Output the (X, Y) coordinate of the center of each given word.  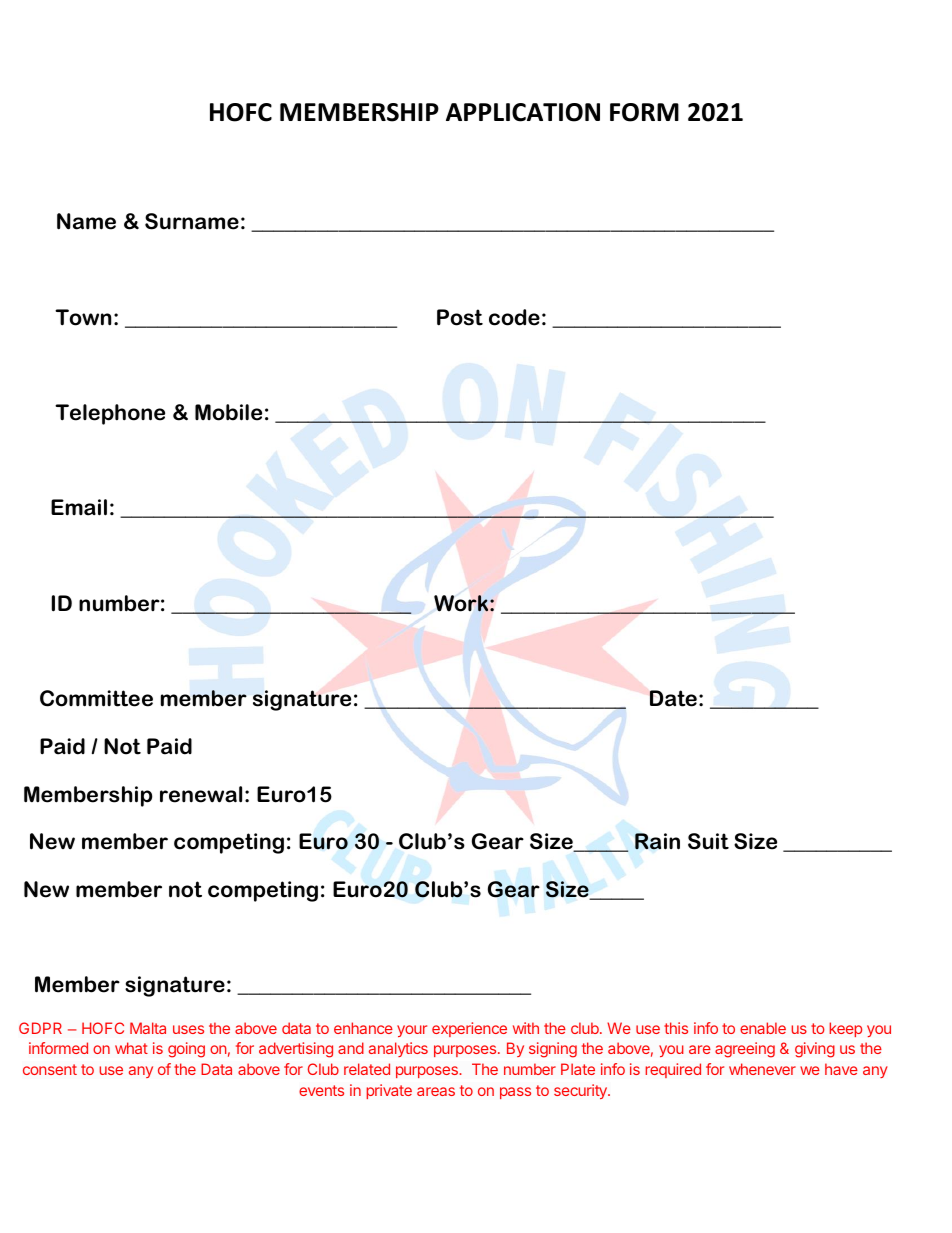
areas (436, 1091)
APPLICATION (523, 112)
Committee (96, 698)
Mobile (228, 412)
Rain (657, 841)
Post (460, 317)
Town (83, 317)
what (131, 1048)
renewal (201, 794)
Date (673, 698)
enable (763, 1028)
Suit (708, 841)
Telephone (110, 414)
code (514, 317)
